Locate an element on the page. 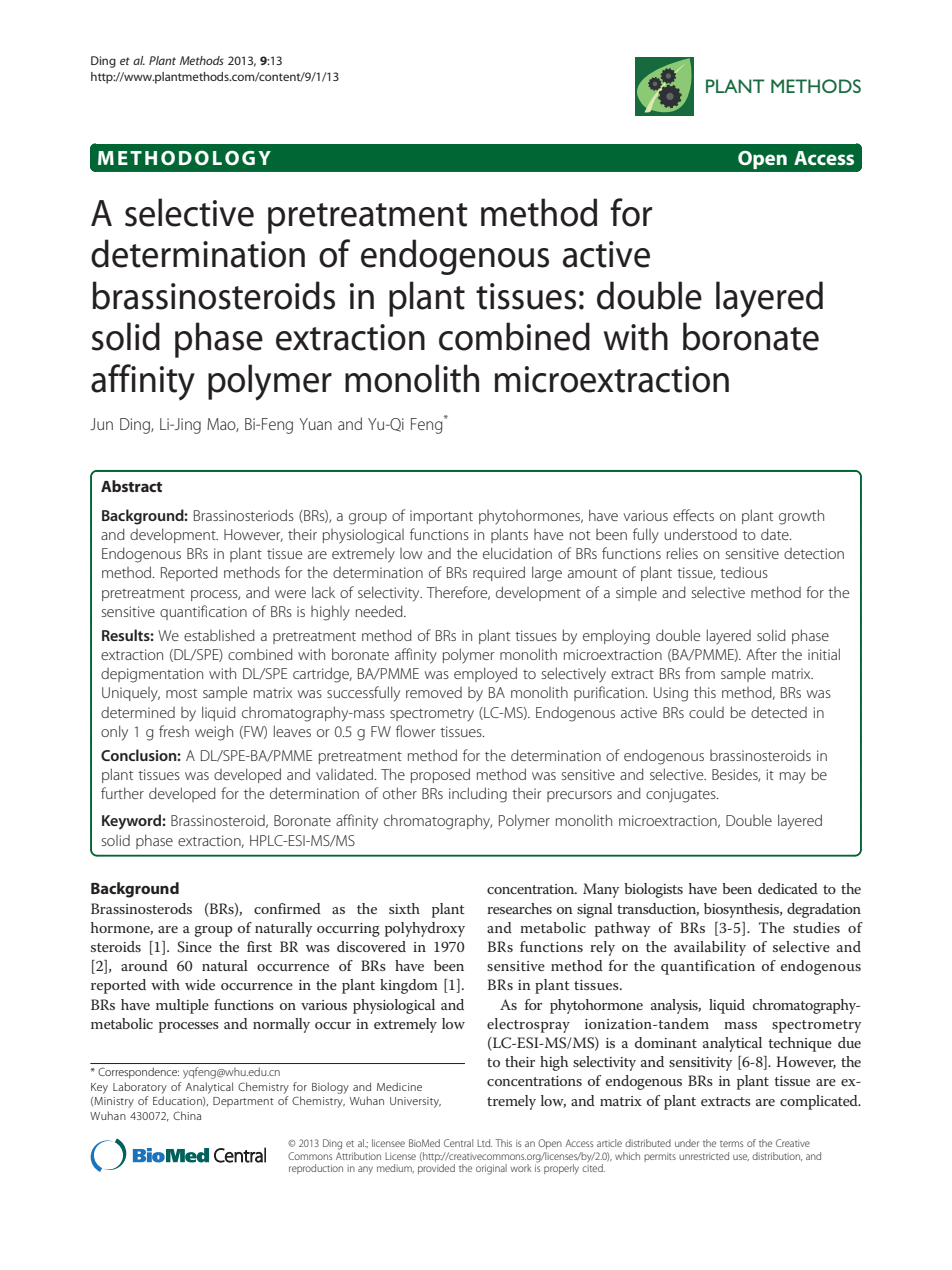 The image size is (952, 1270). Ltd is located at coordinates (484, 1143).
